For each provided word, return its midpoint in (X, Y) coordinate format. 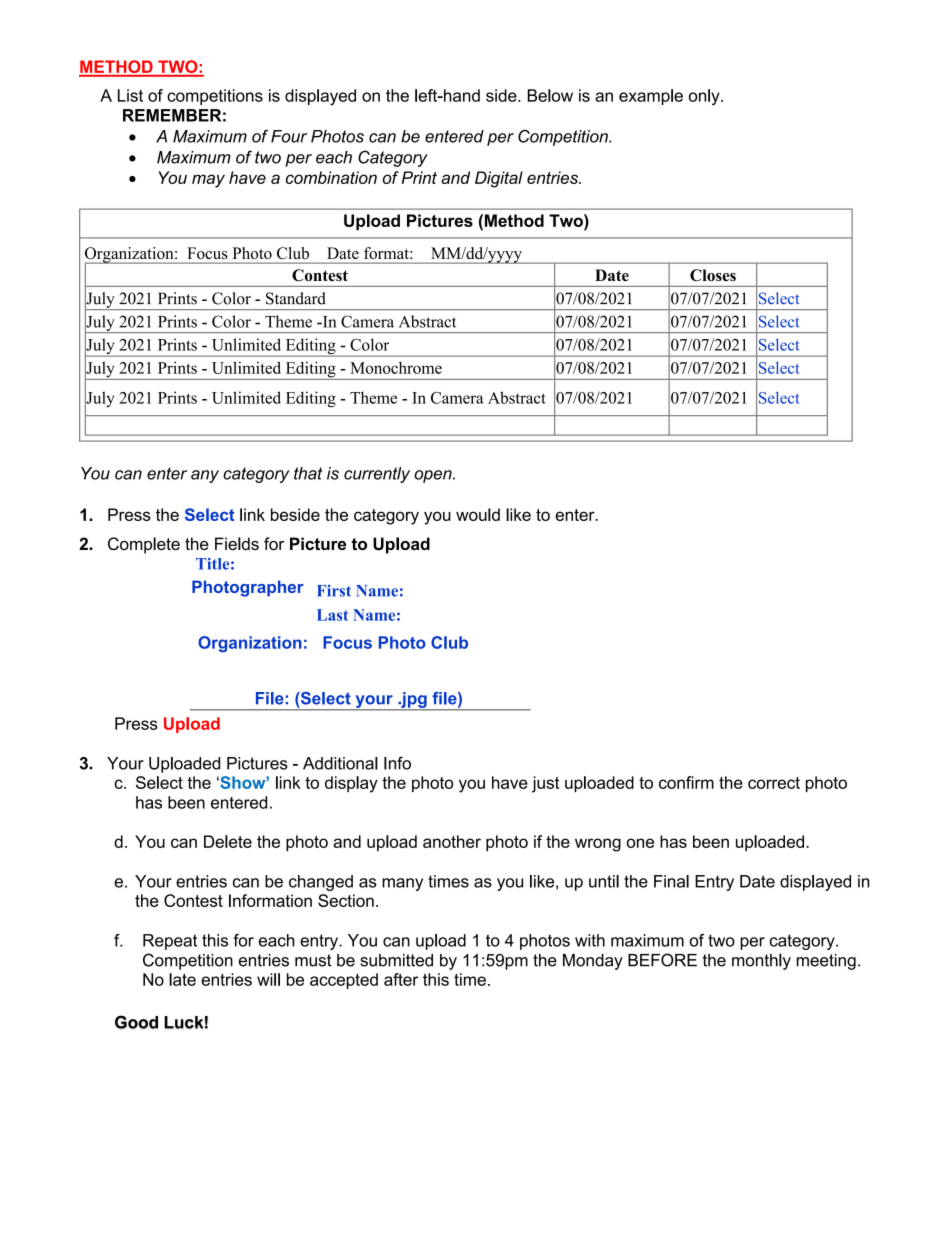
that (308, 473)
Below (550, 95)
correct (774, 783)
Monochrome (396, 368)
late (182, 979)
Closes (713, 275)
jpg (414, 701)
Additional (340, 763)
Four (289, 136)
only (705, 97)
